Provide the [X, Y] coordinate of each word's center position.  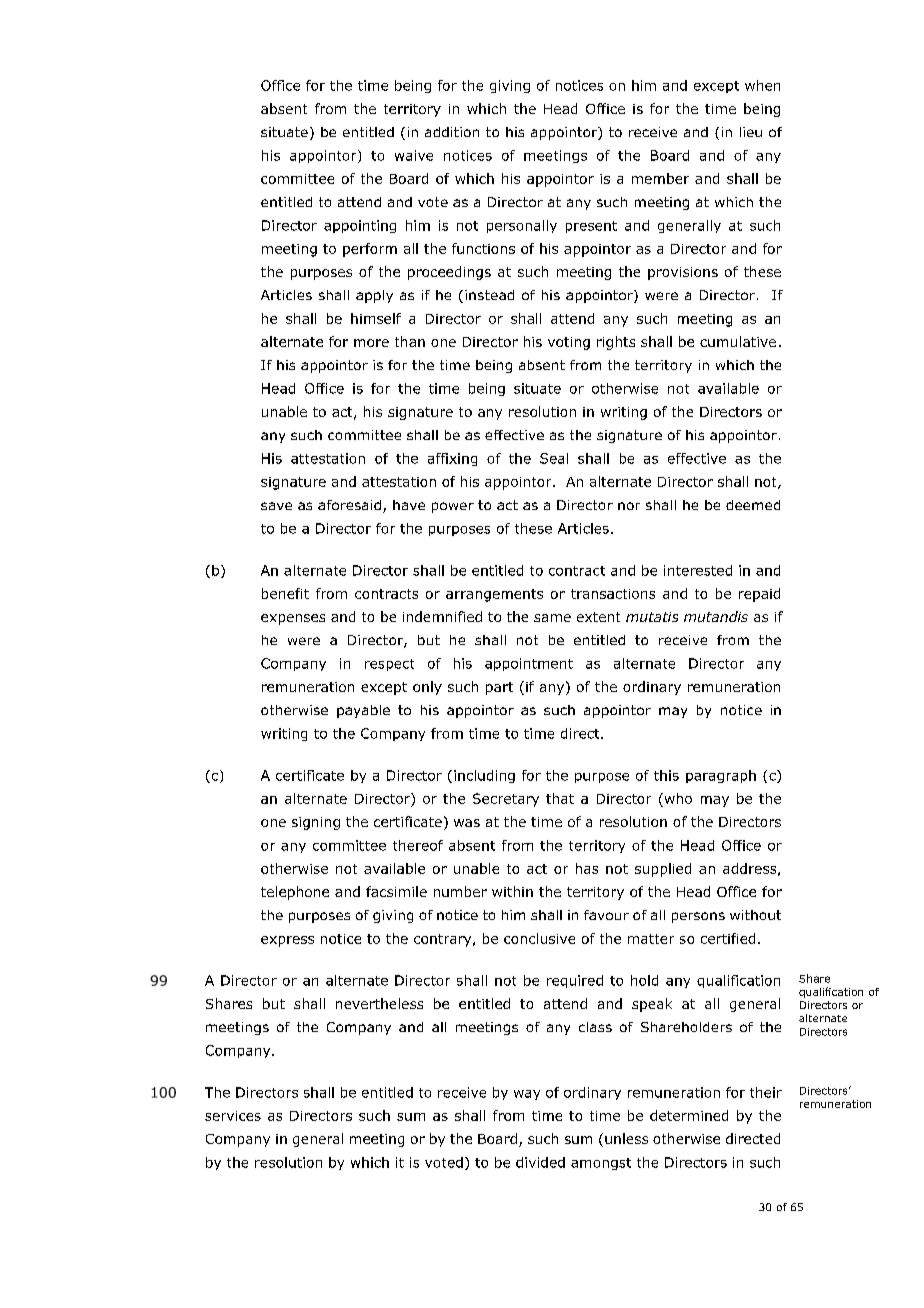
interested [698, 570]
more [371, 343]
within [512, 891]
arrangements [494, 595]
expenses [293, 619]
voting [569, 343]
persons [698, 917]
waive [414, 155]
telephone [295, 893]
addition [452, 132]
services [233, 1116]
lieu [751, 132]
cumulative [738, 341]
